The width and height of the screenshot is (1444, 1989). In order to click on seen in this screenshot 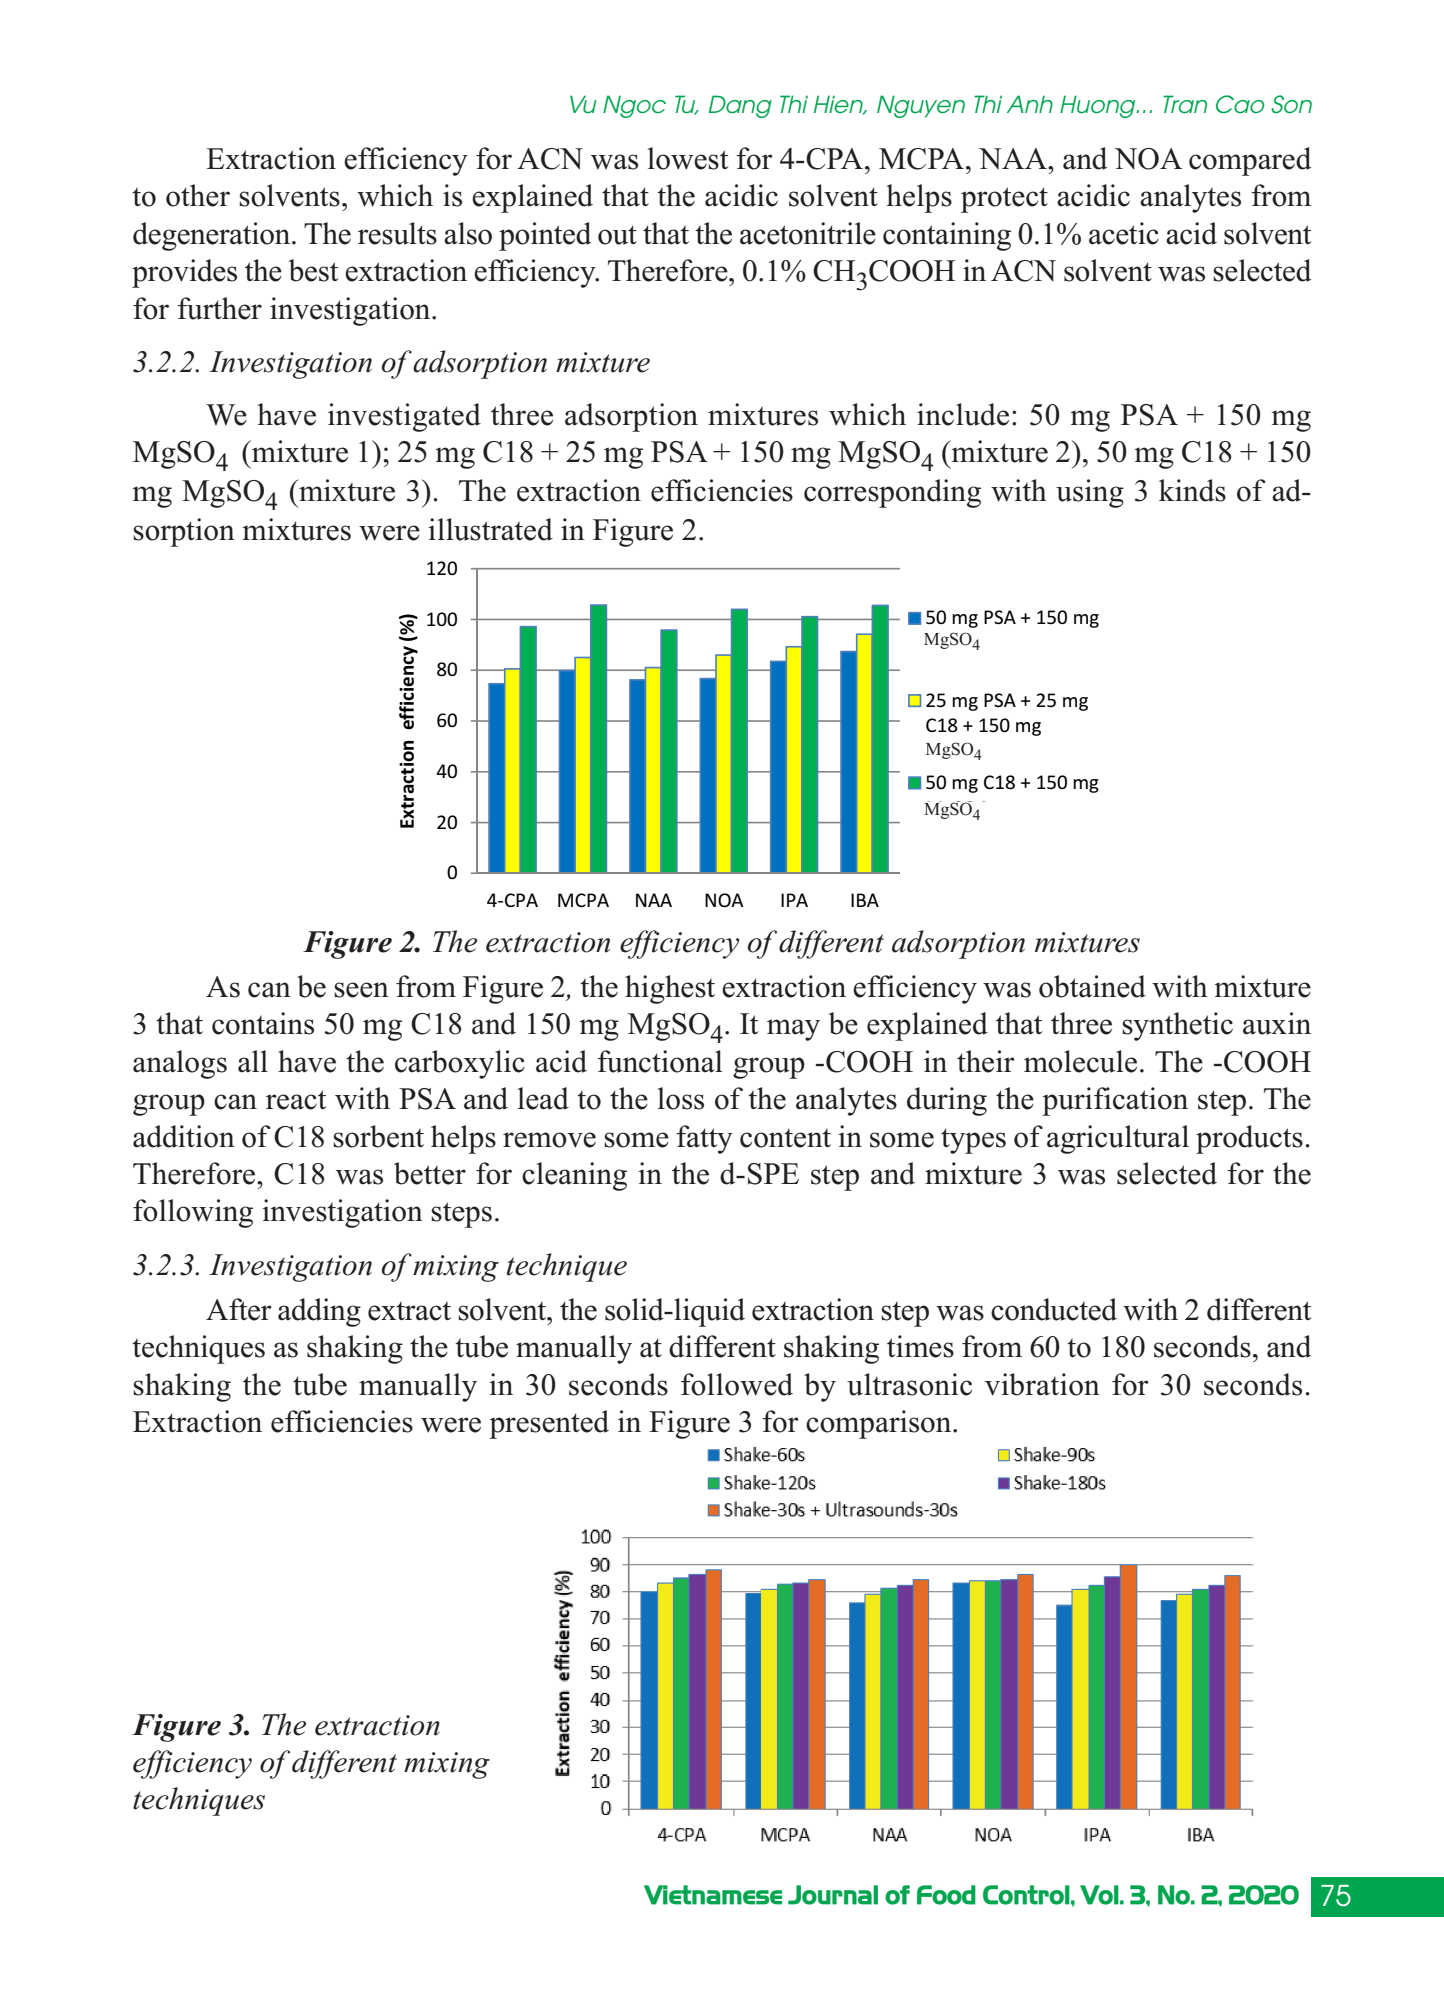, I will do `click(361, 990)`.
